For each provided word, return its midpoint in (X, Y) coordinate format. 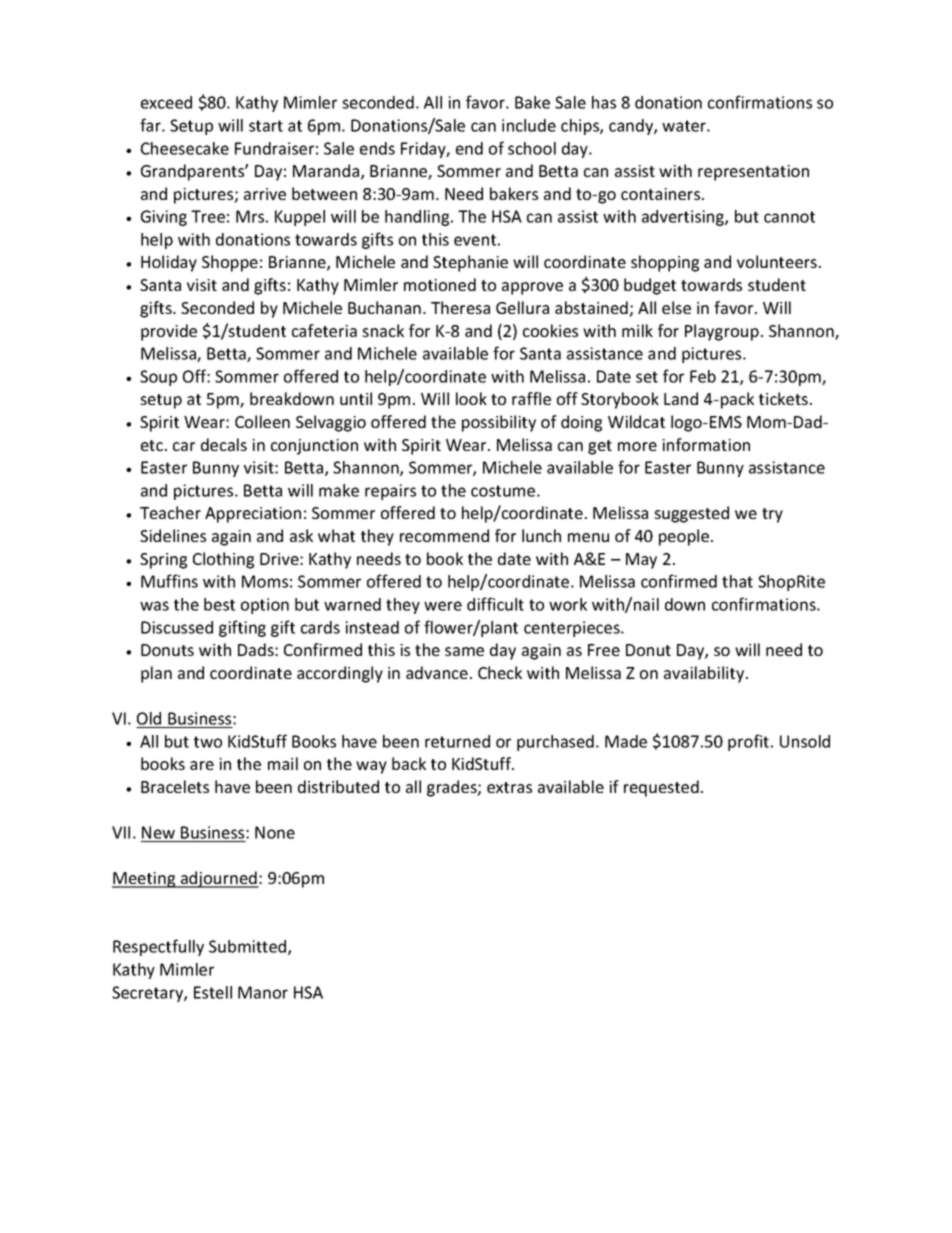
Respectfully (158, 947)
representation (753, 173)
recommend (444, 535)
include (529, 125)
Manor (263, 992)
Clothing (223, 560)
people (685, 537)
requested (661, 788)
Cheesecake (185, 148)
